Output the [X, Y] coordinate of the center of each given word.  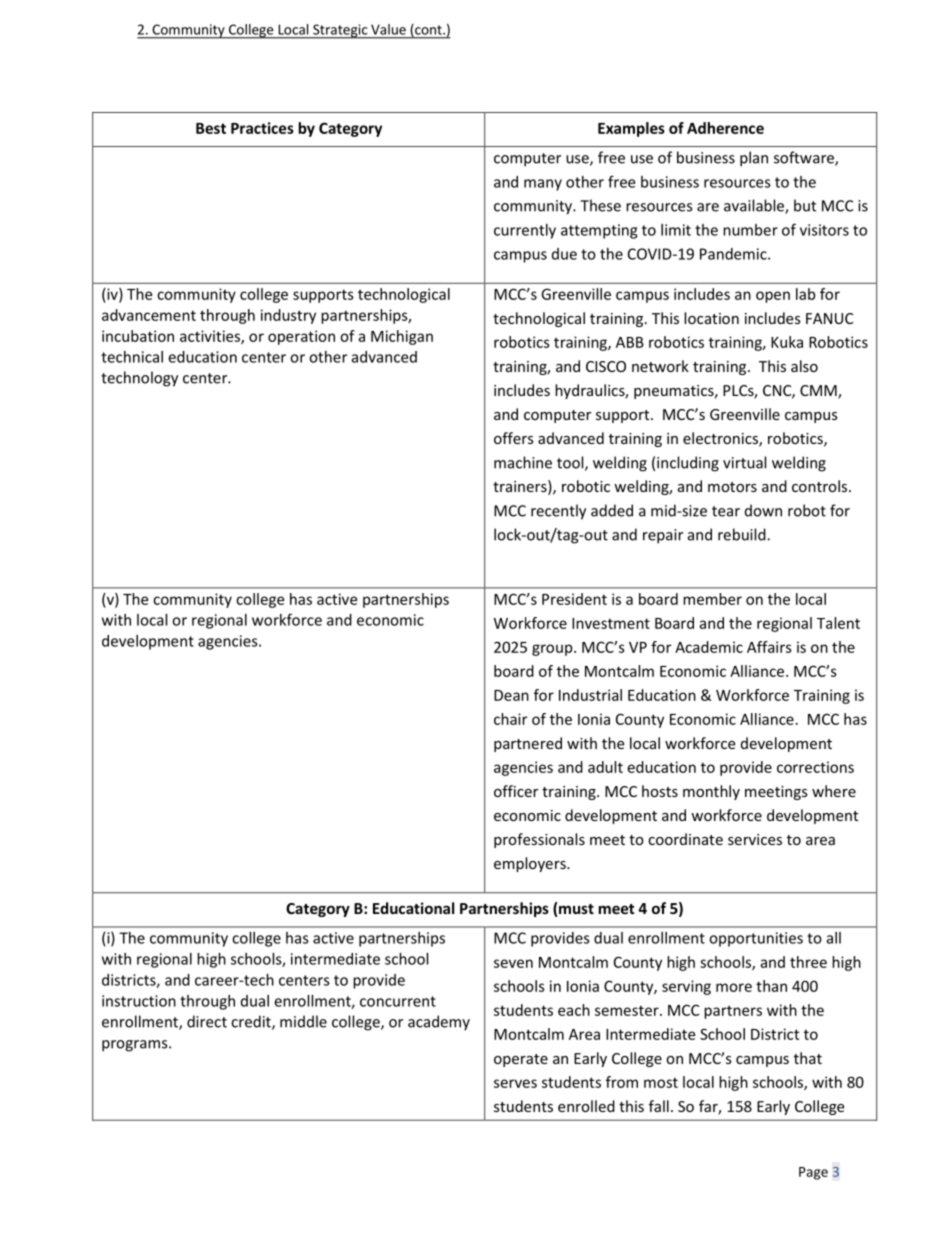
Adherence [725, 128]
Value [388, 29]
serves [515, 1083]
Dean [511, 695]
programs [136, 1046]
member [712, 599]
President [574, 599]
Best [211, 128]
